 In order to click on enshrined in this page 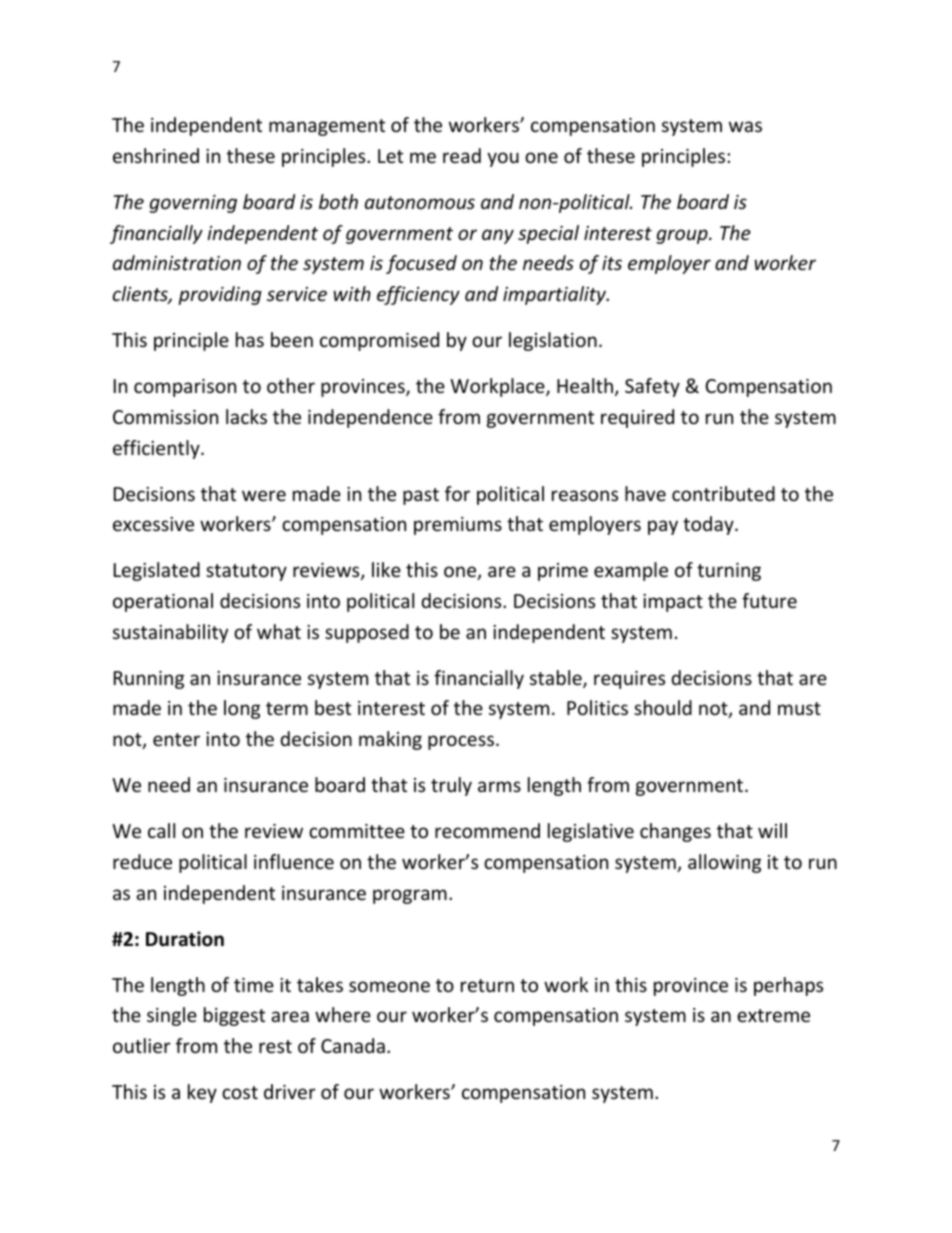, I will do `click(156, 155)`.
